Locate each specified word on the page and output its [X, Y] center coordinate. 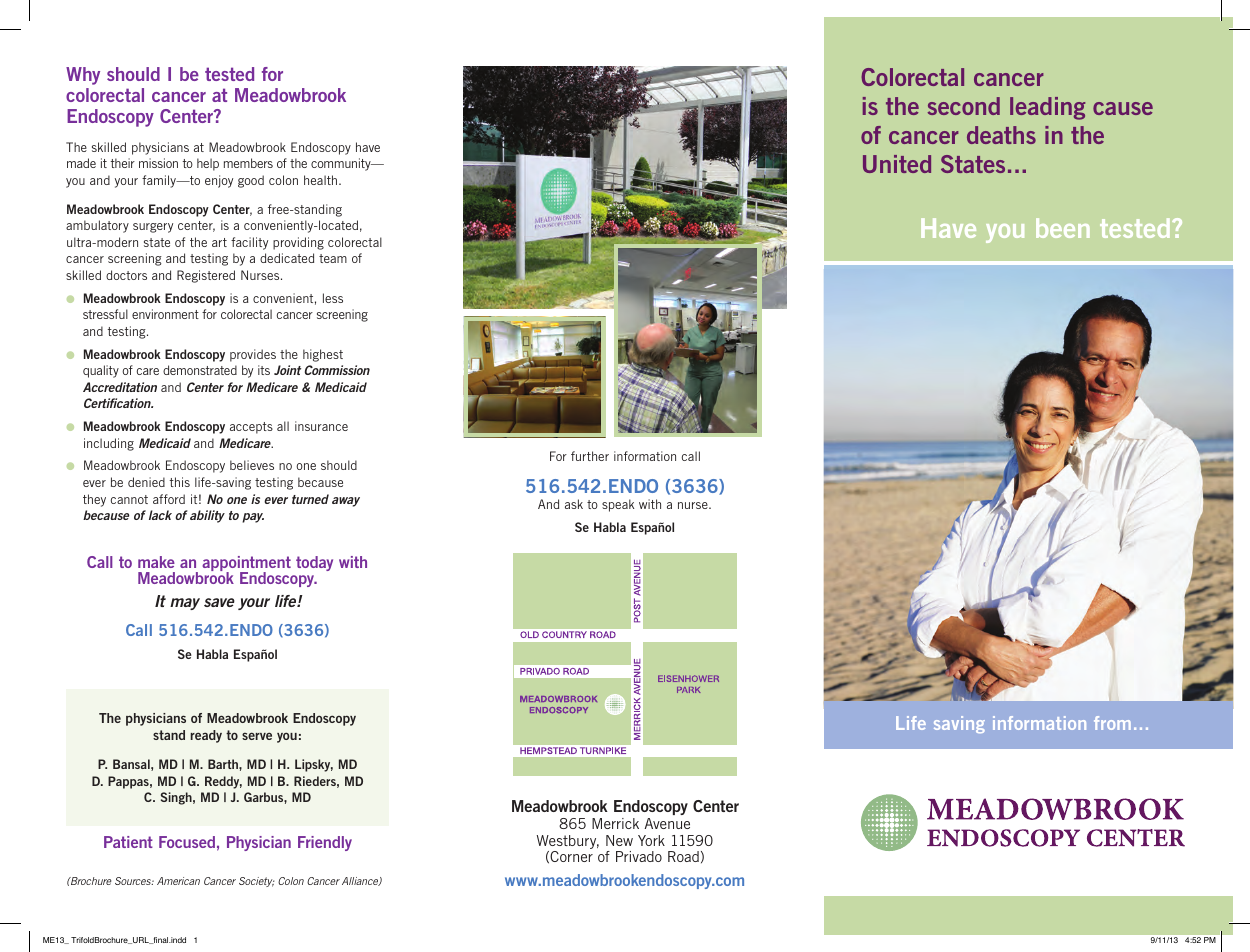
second [964, 106]
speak [618, 505]
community [342, 164]
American [178, 881]
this [179, 482]
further [590, 456]
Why [83, 76]
